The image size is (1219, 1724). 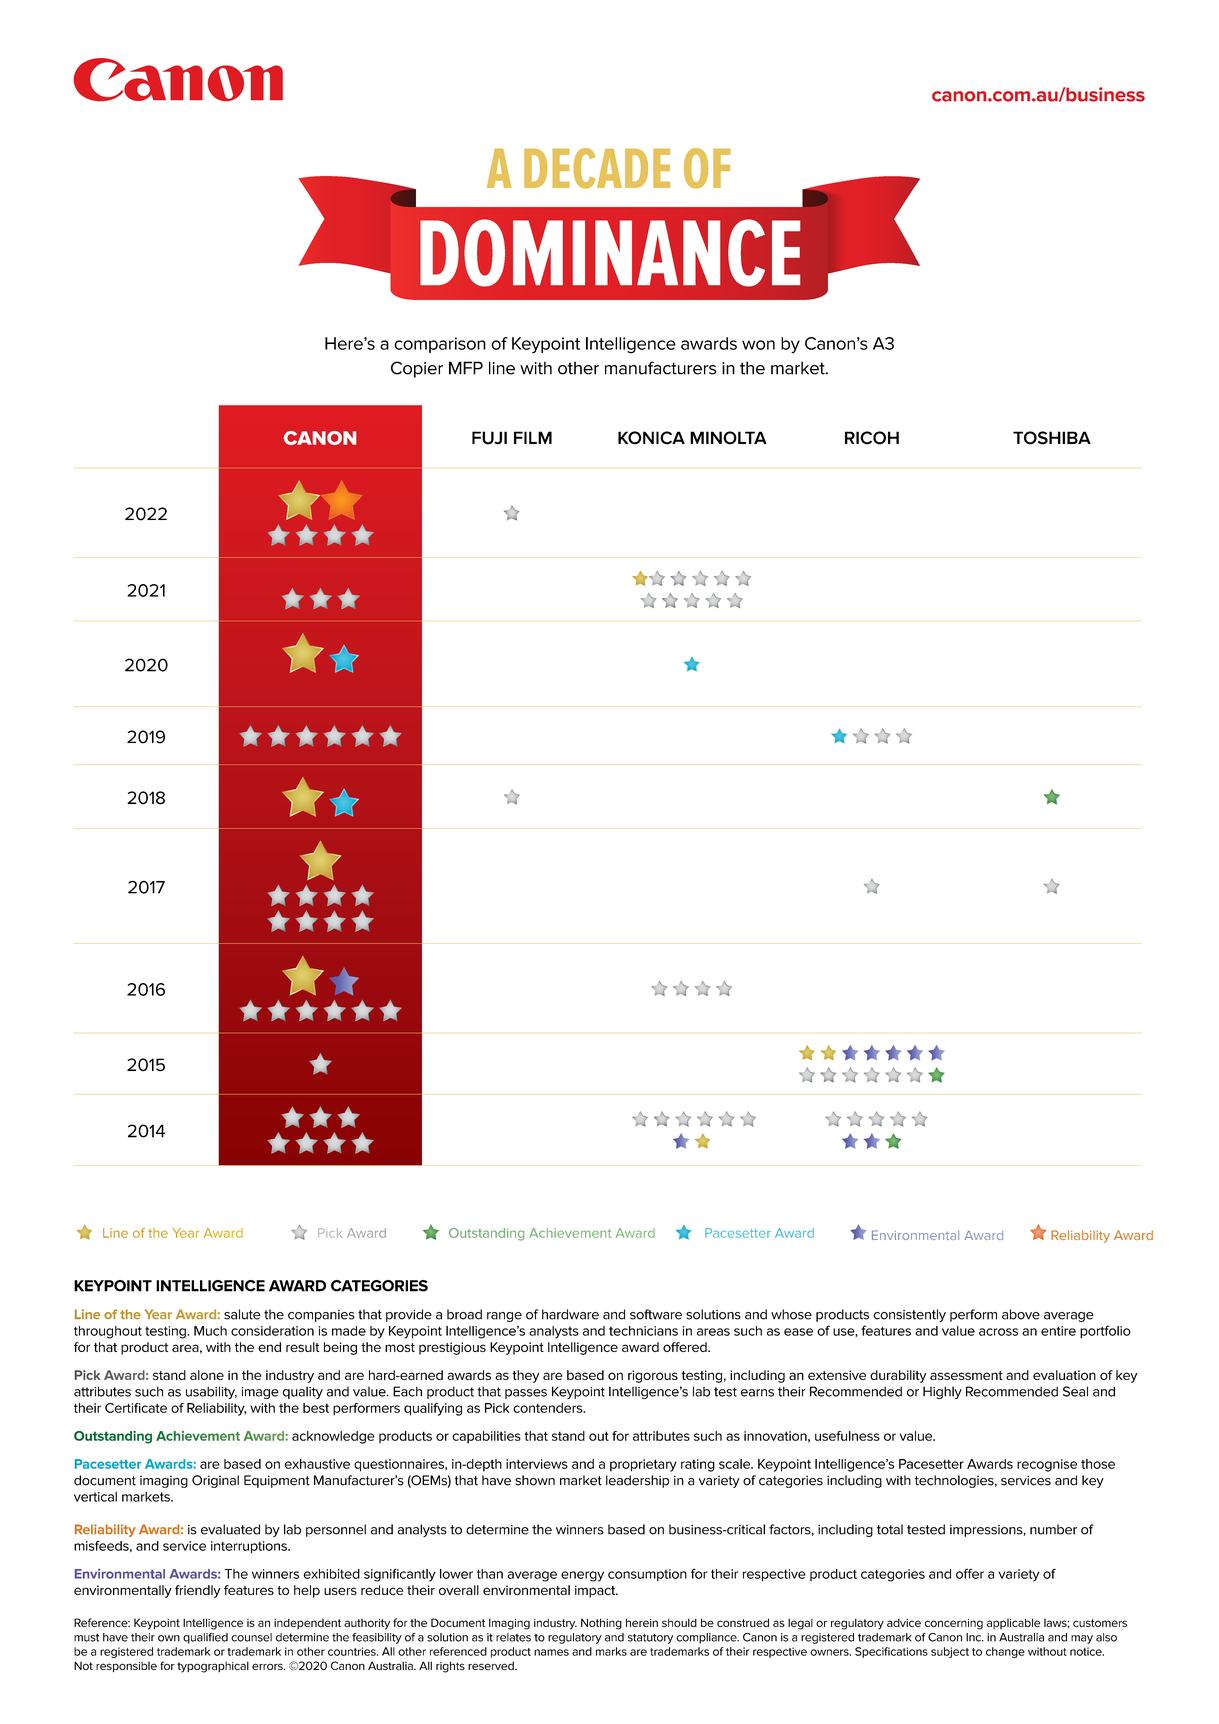 What do you see at coordinates (440, 345) in the image?
I see `comparison` at bounding box center [440, 345].
